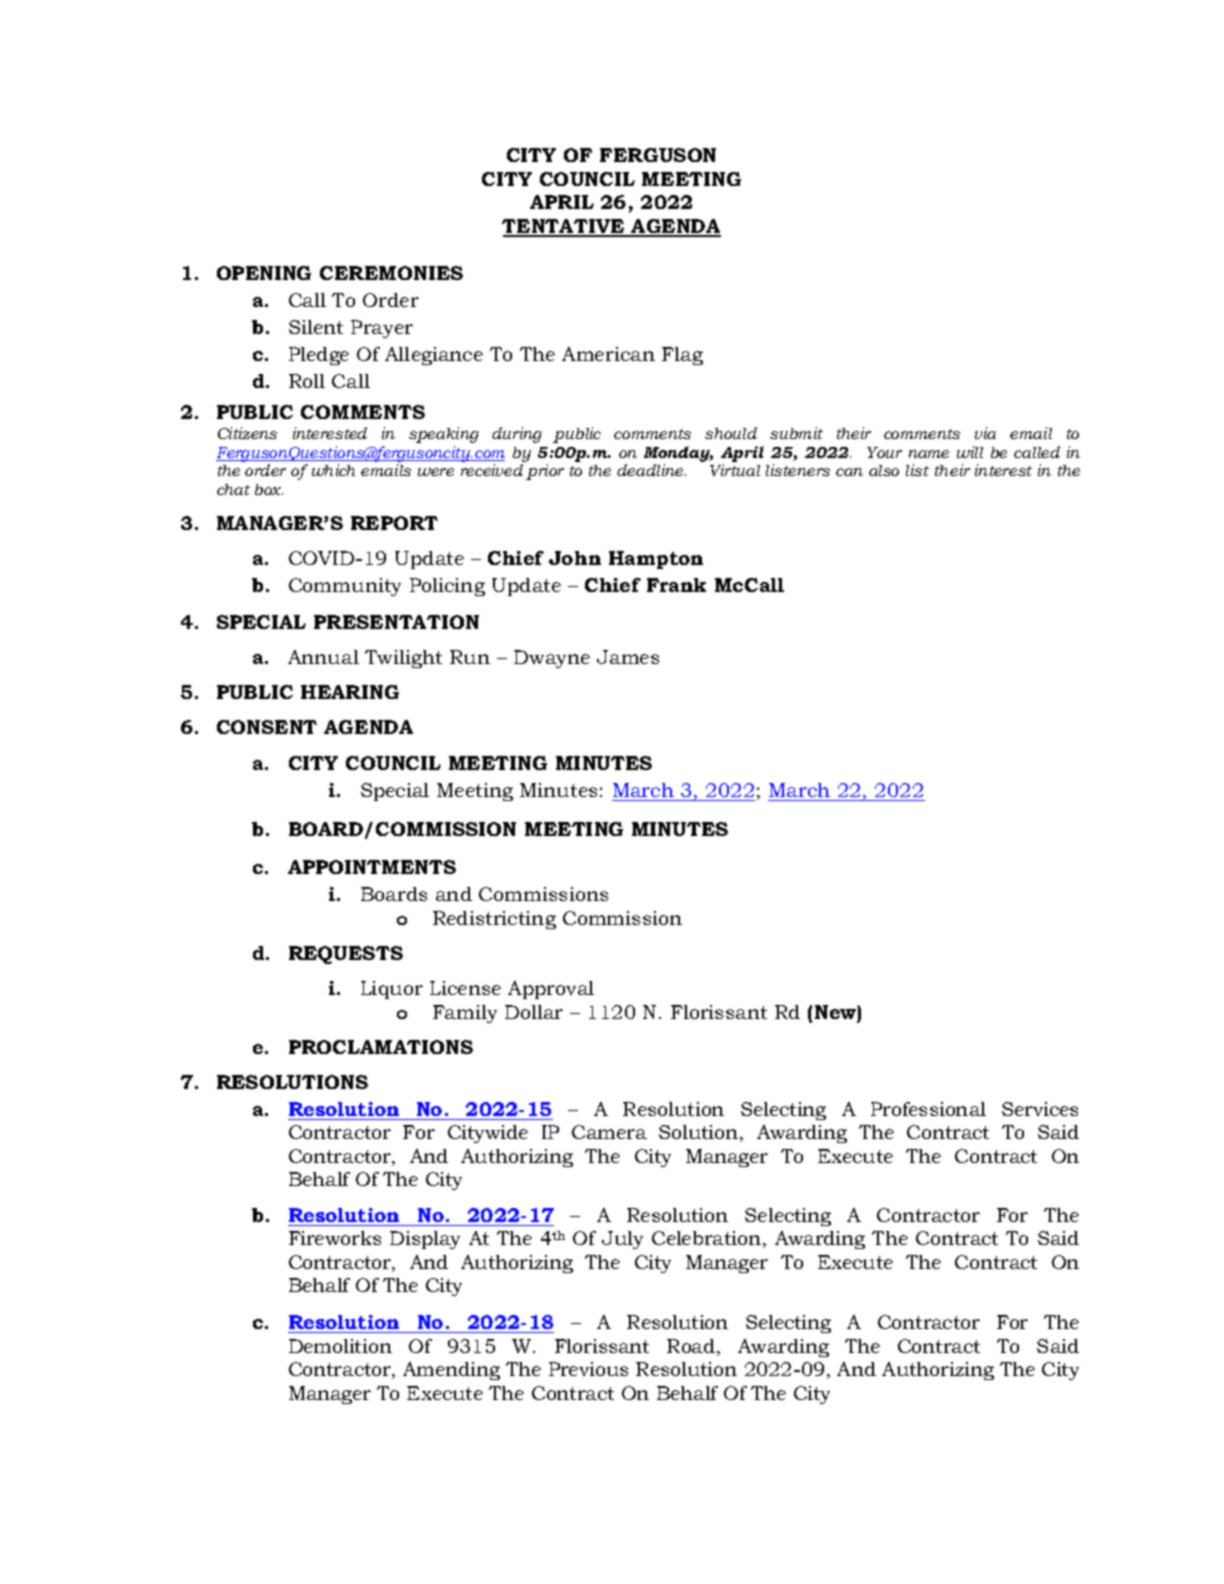 This screenshot has height=1584, width=1224. Describe the element at coordinates (394, 523) in the screenshot. I see `REPORT` at that location.
